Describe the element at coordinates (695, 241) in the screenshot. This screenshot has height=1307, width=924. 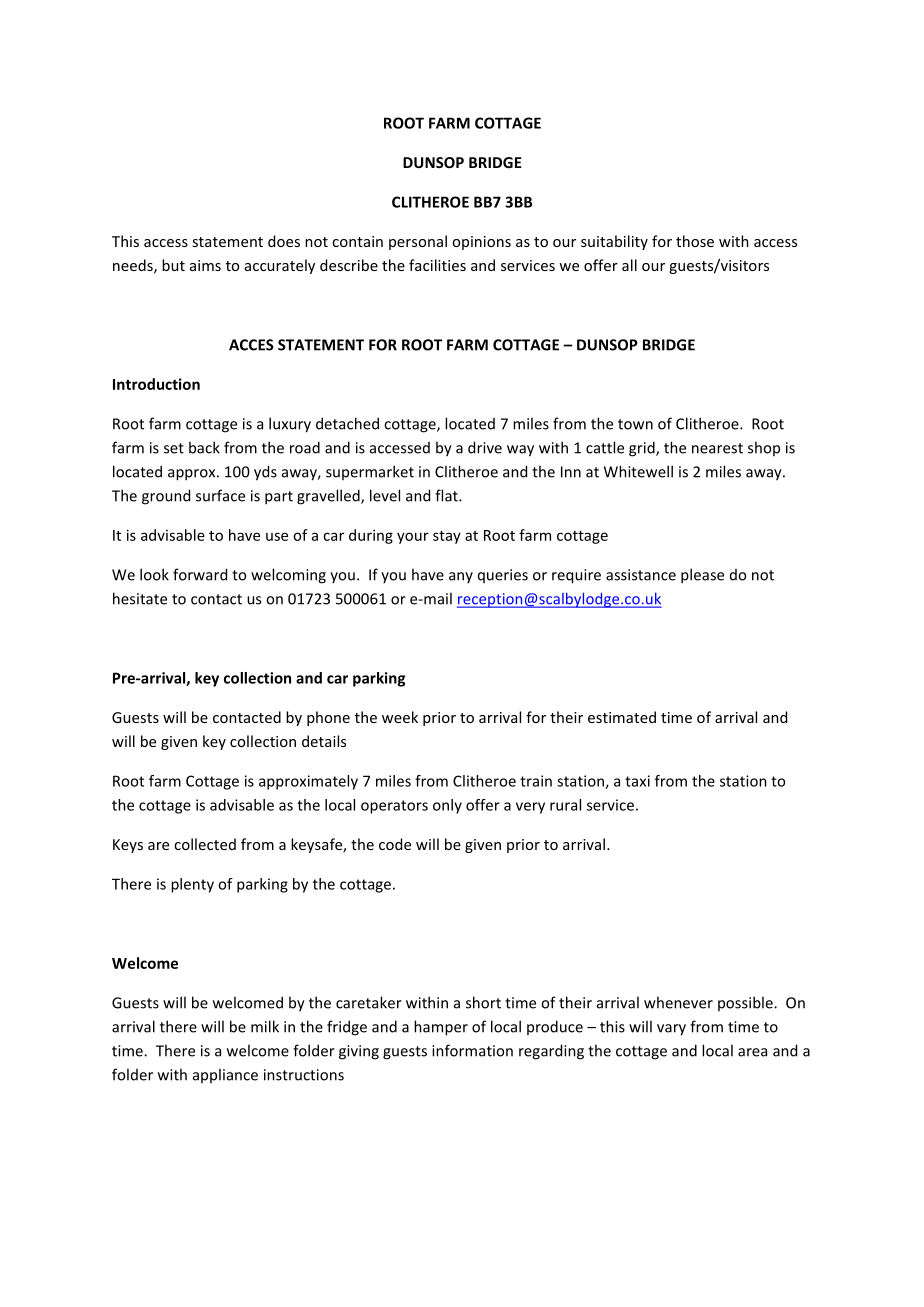
I see `those` at that location.
